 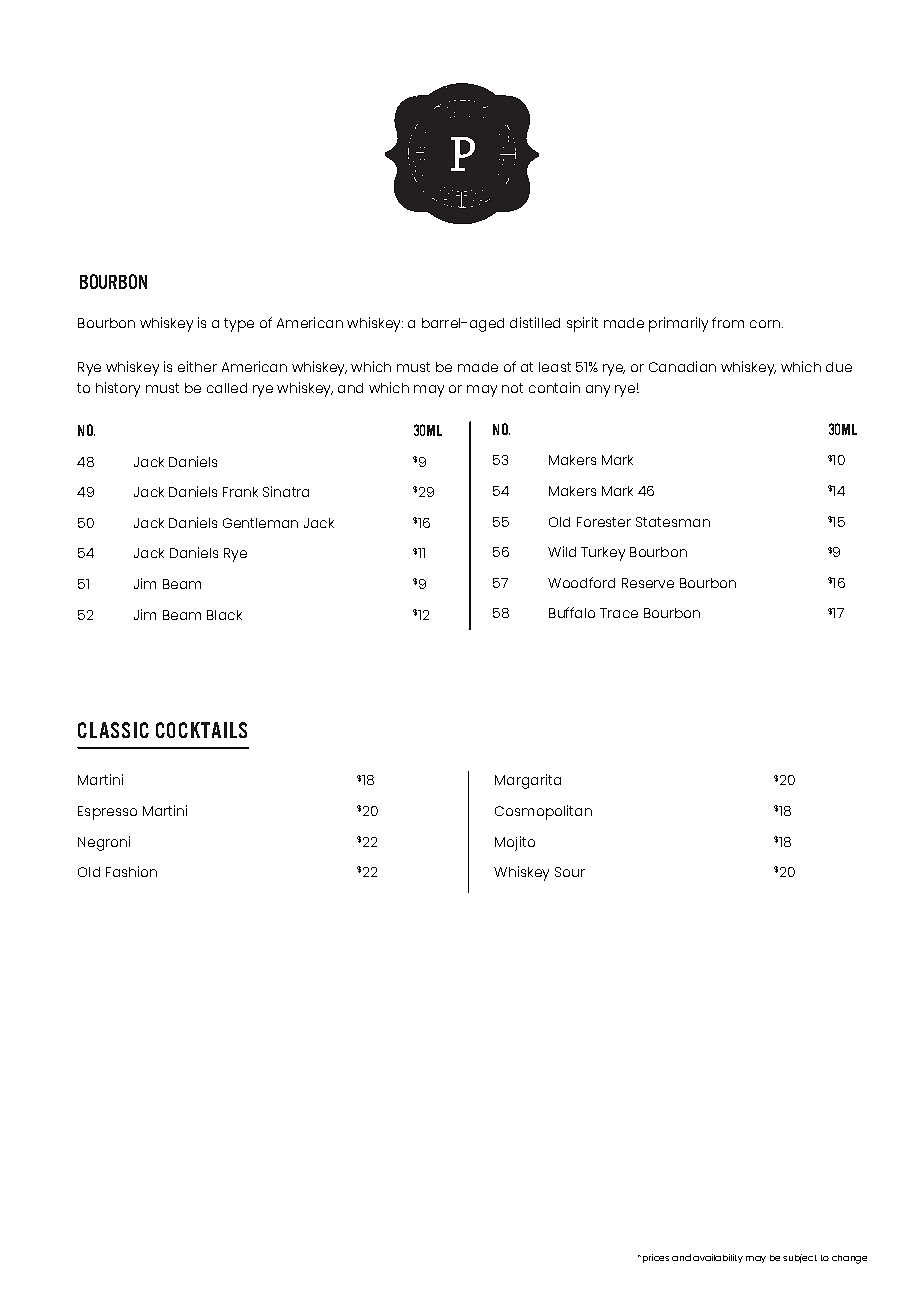 I want to click on corn, so click(x=766, y=324).
